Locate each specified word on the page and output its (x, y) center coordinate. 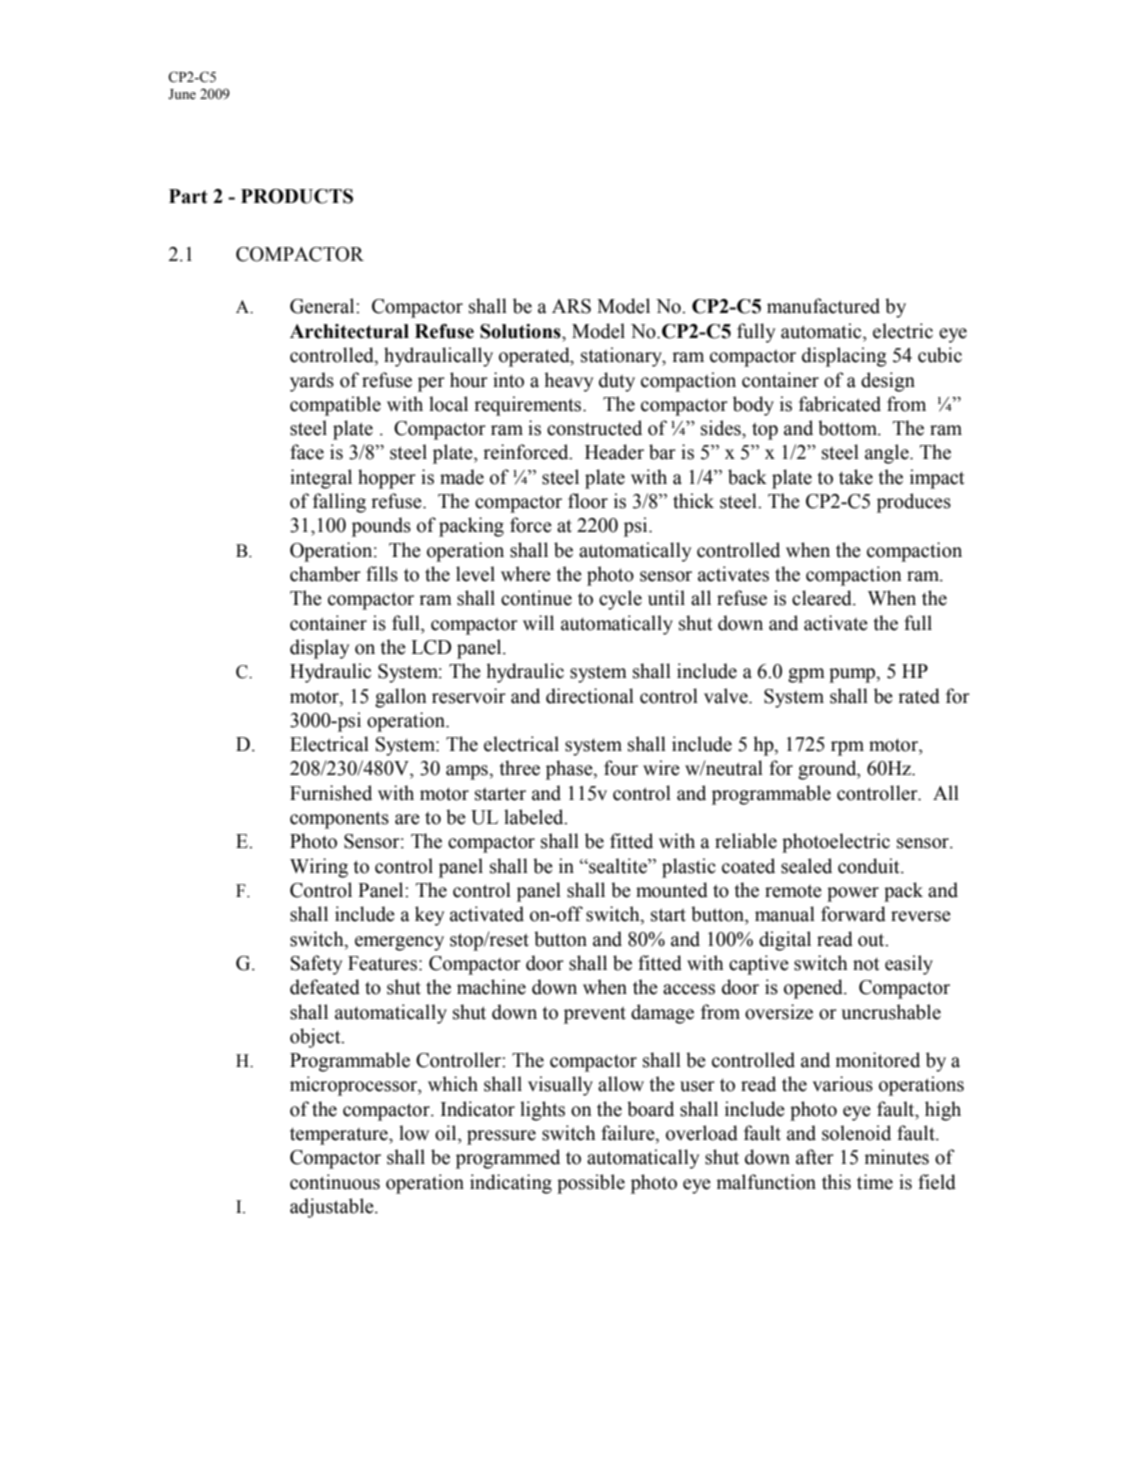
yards (312, 382)
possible (591, 1184)
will (538, 622)
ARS (571, 306)
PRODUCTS (297, 196)
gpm (806, 675)
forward (853, 914)
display (320, 649)
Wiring (319, 868)
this (836, 1182)
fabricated (840, 404)
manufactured (823, 306)
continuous (335, 1182)
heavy (569, 382)
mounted (672, 890)
